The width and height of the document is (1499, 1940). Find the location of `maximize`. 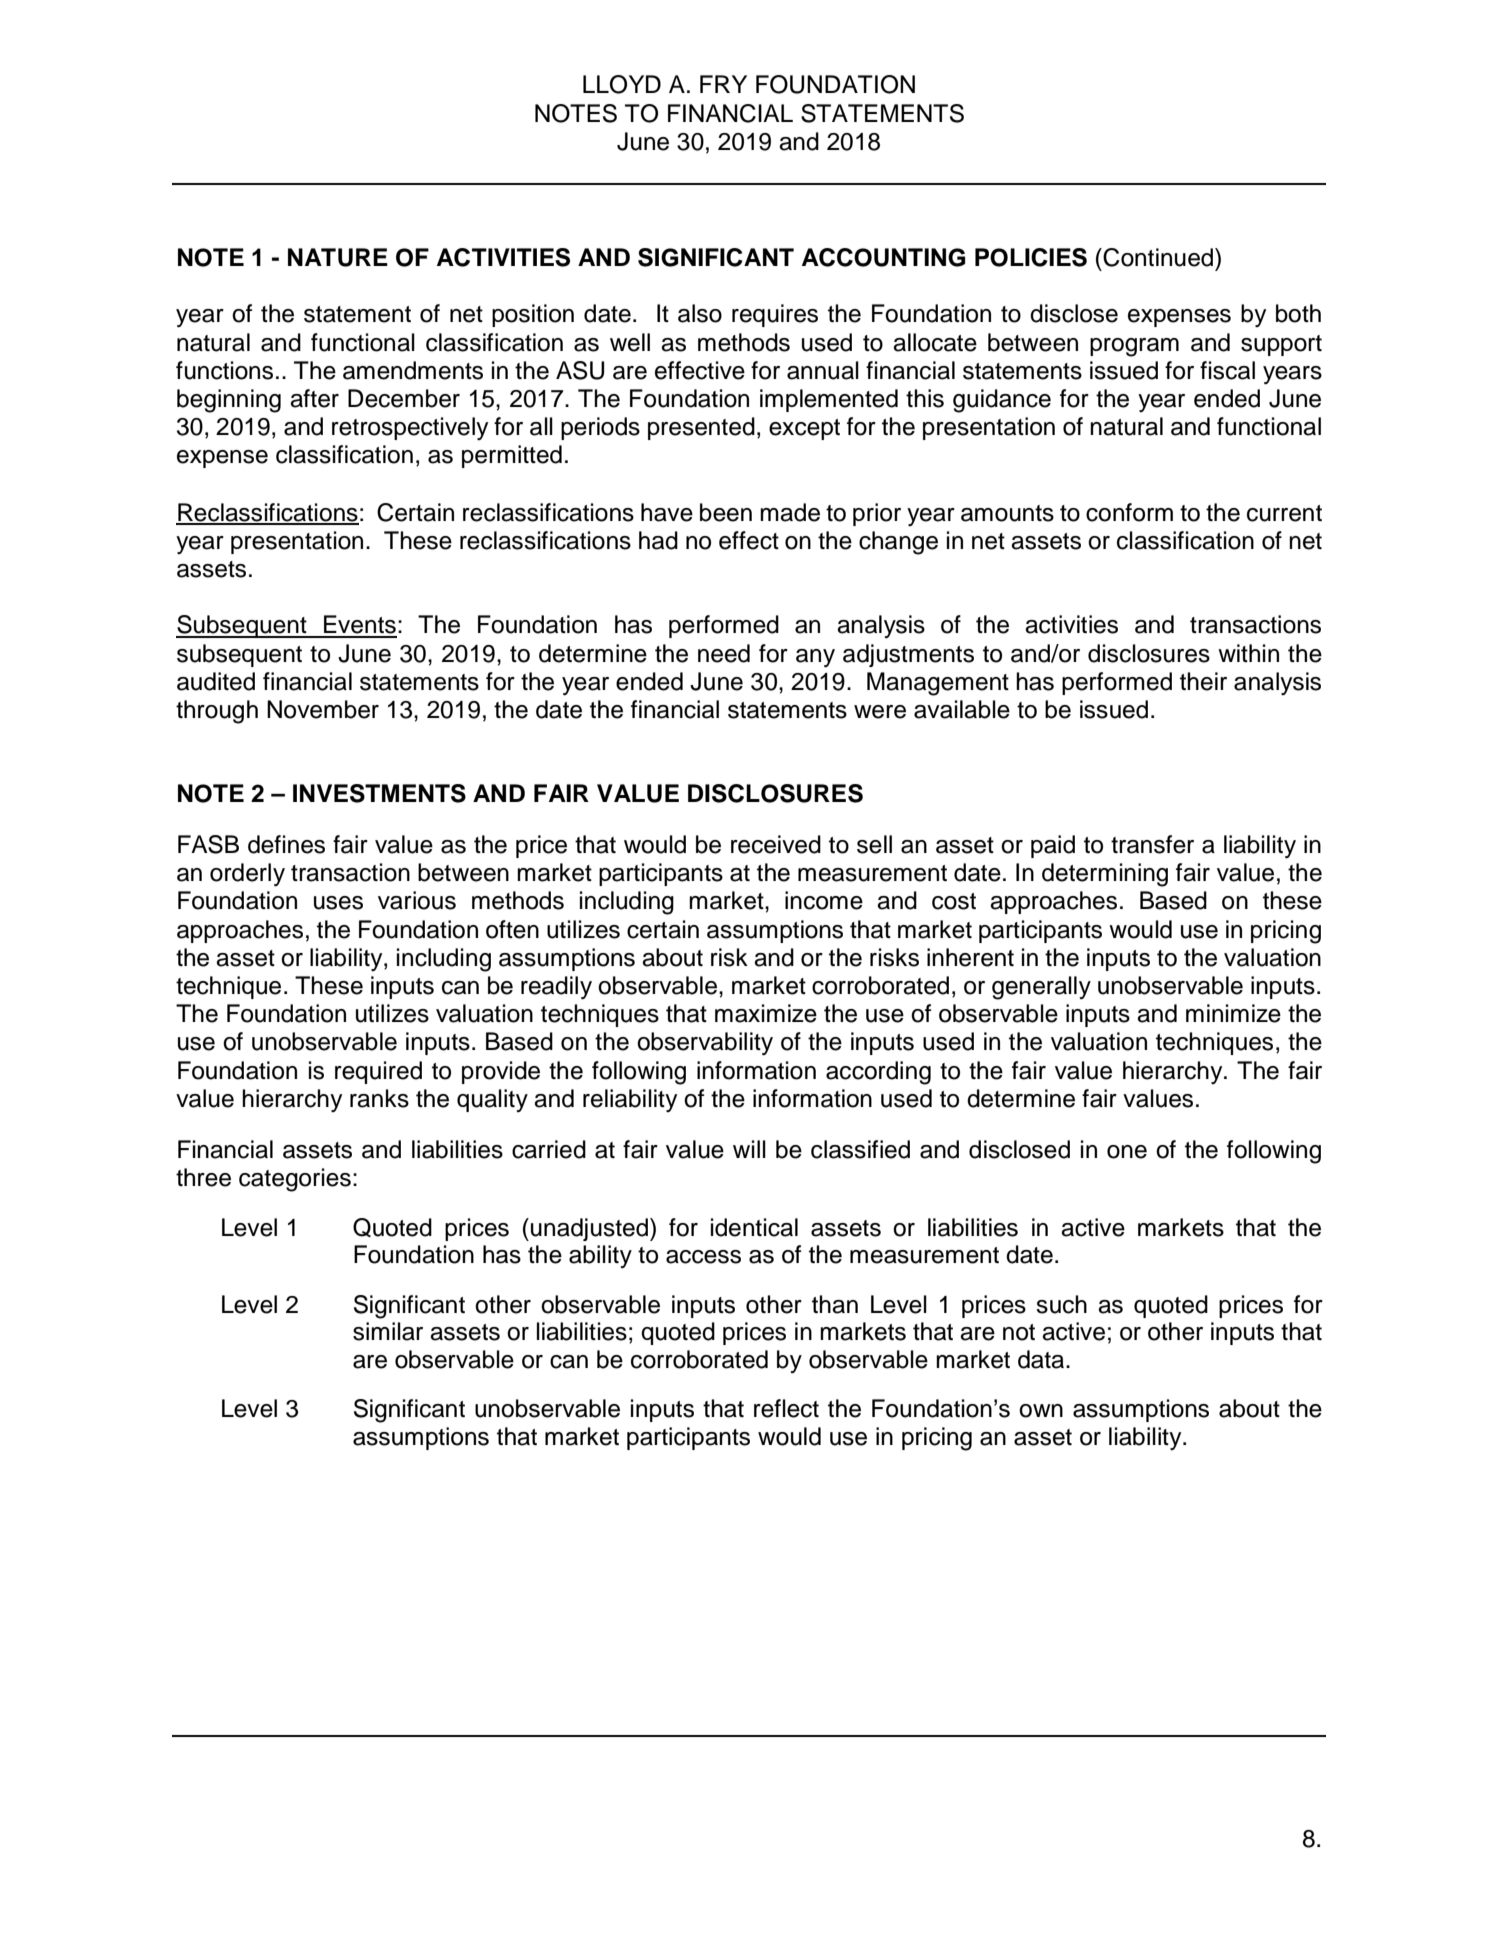

maximize is located at coordinates (766, 1013).
